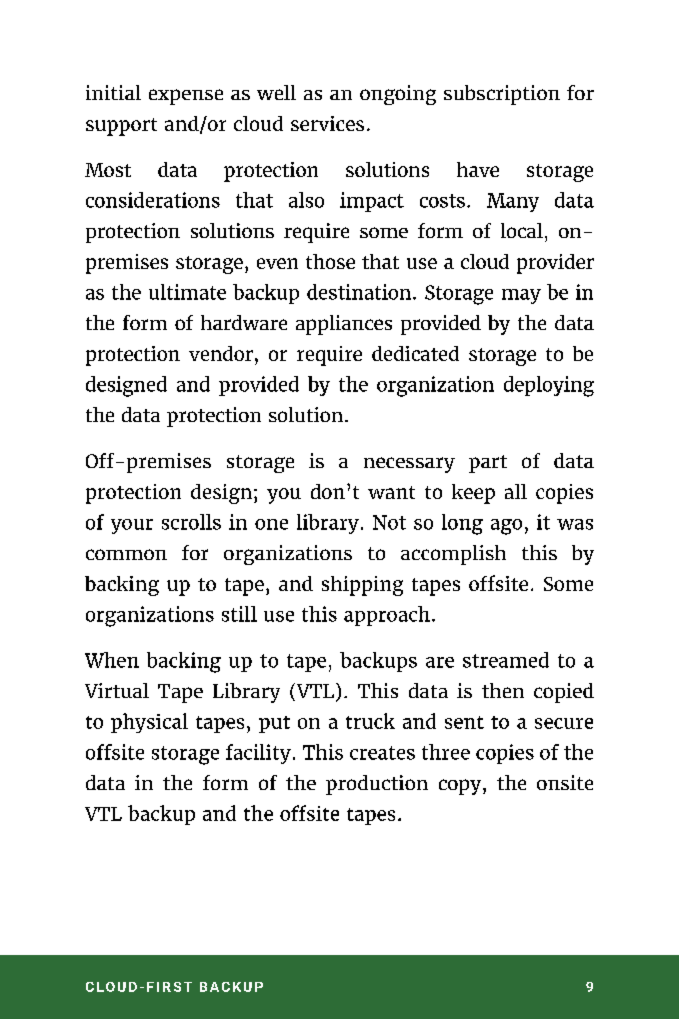 This document has width=679, height=1019. I want to click on those, so click(330, 261).
